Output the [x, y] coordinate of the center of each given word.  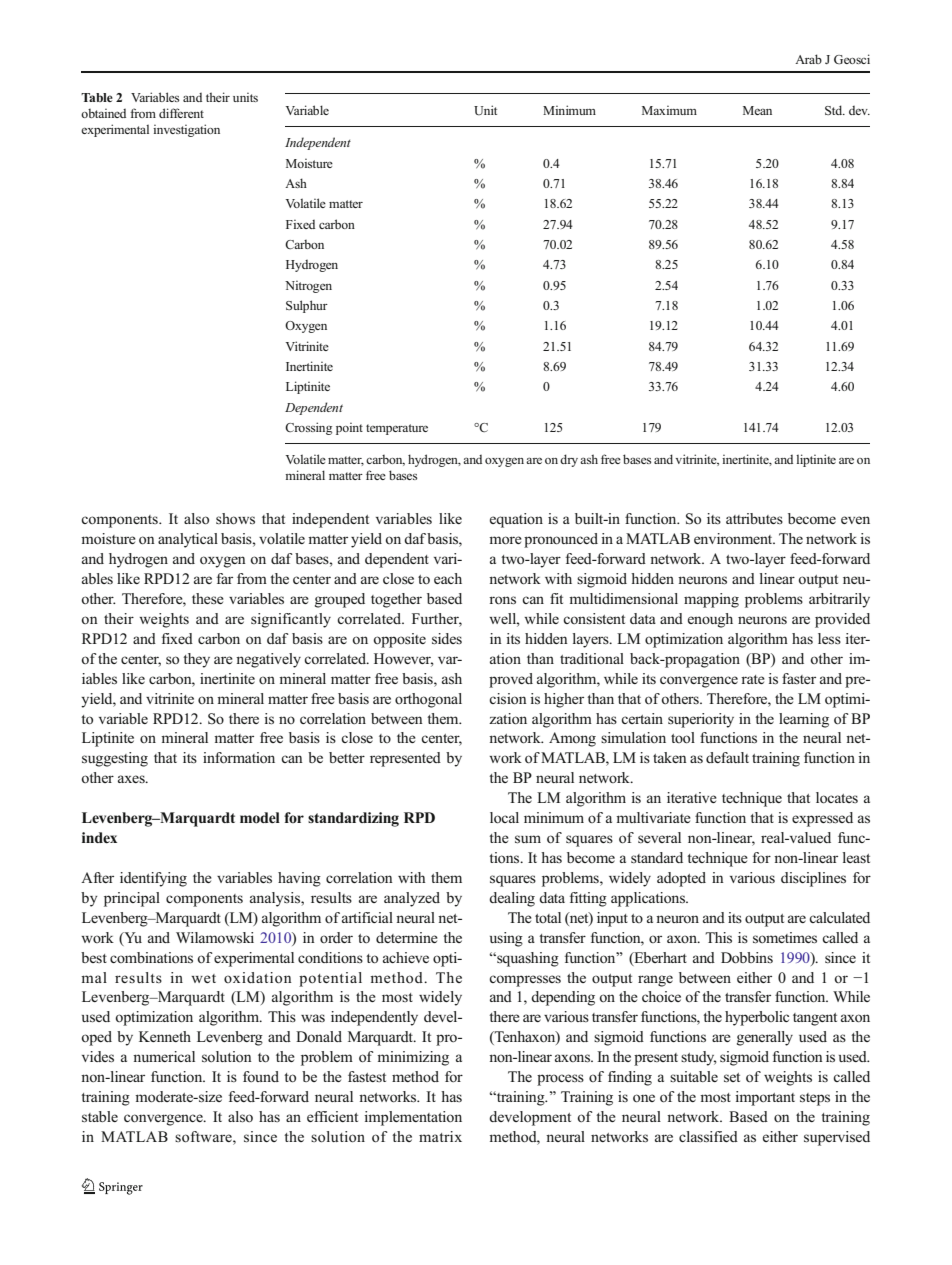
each [448, 578]
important [765, 1098]
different [181, 113]
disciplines [813, 879]
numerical [164, 1056]
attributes [754, 518]
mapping [711, 600]
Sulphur [307, 306]
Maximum [669, 110]
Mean [757, 110]
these [208, 598]
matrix [440, 1136]
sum [528, 839]
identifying [153, 879]
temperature [397, 429]
